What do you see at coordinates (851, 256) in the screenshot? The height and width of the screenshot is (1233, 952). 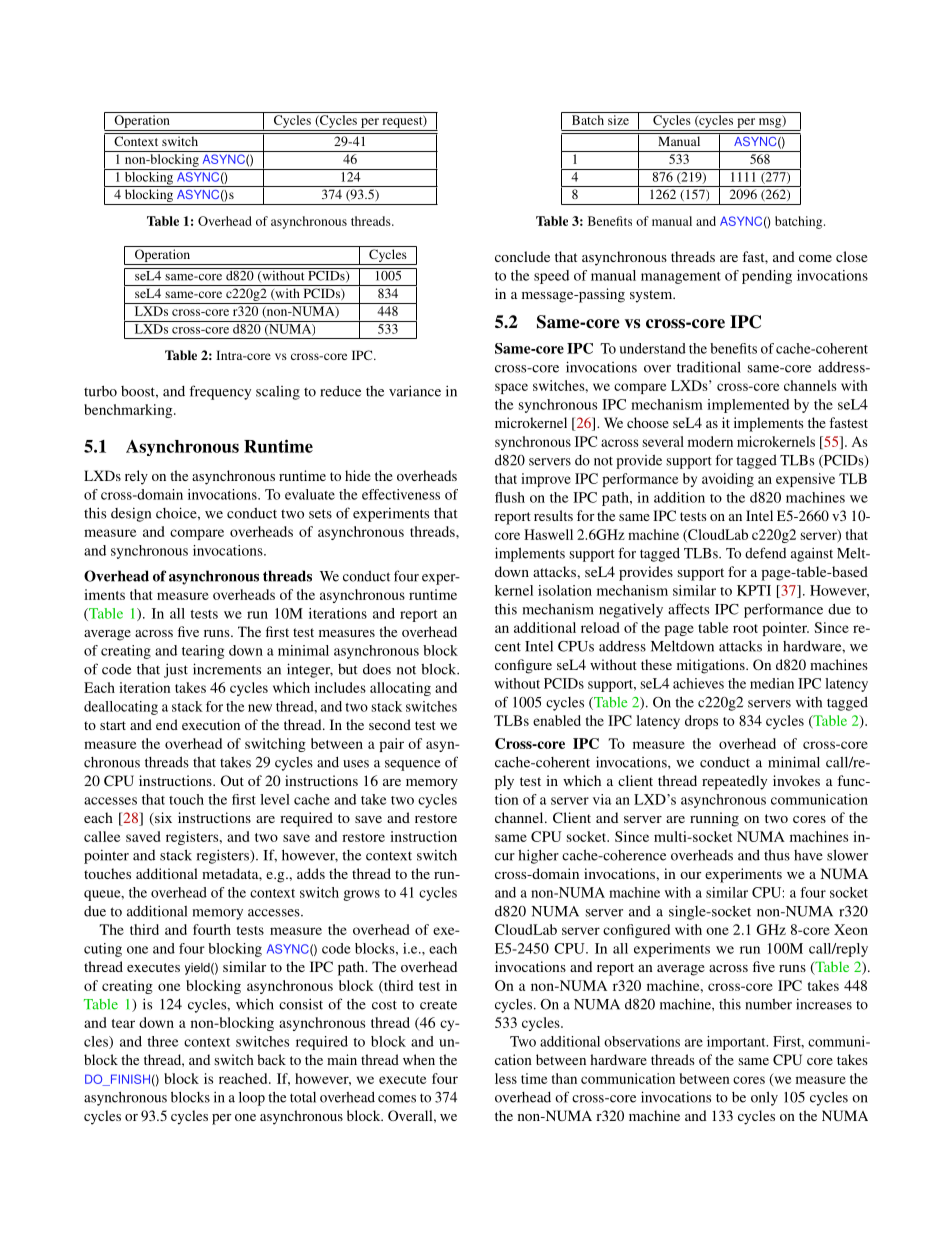 I see `close` at bounding box center [851, 256].
